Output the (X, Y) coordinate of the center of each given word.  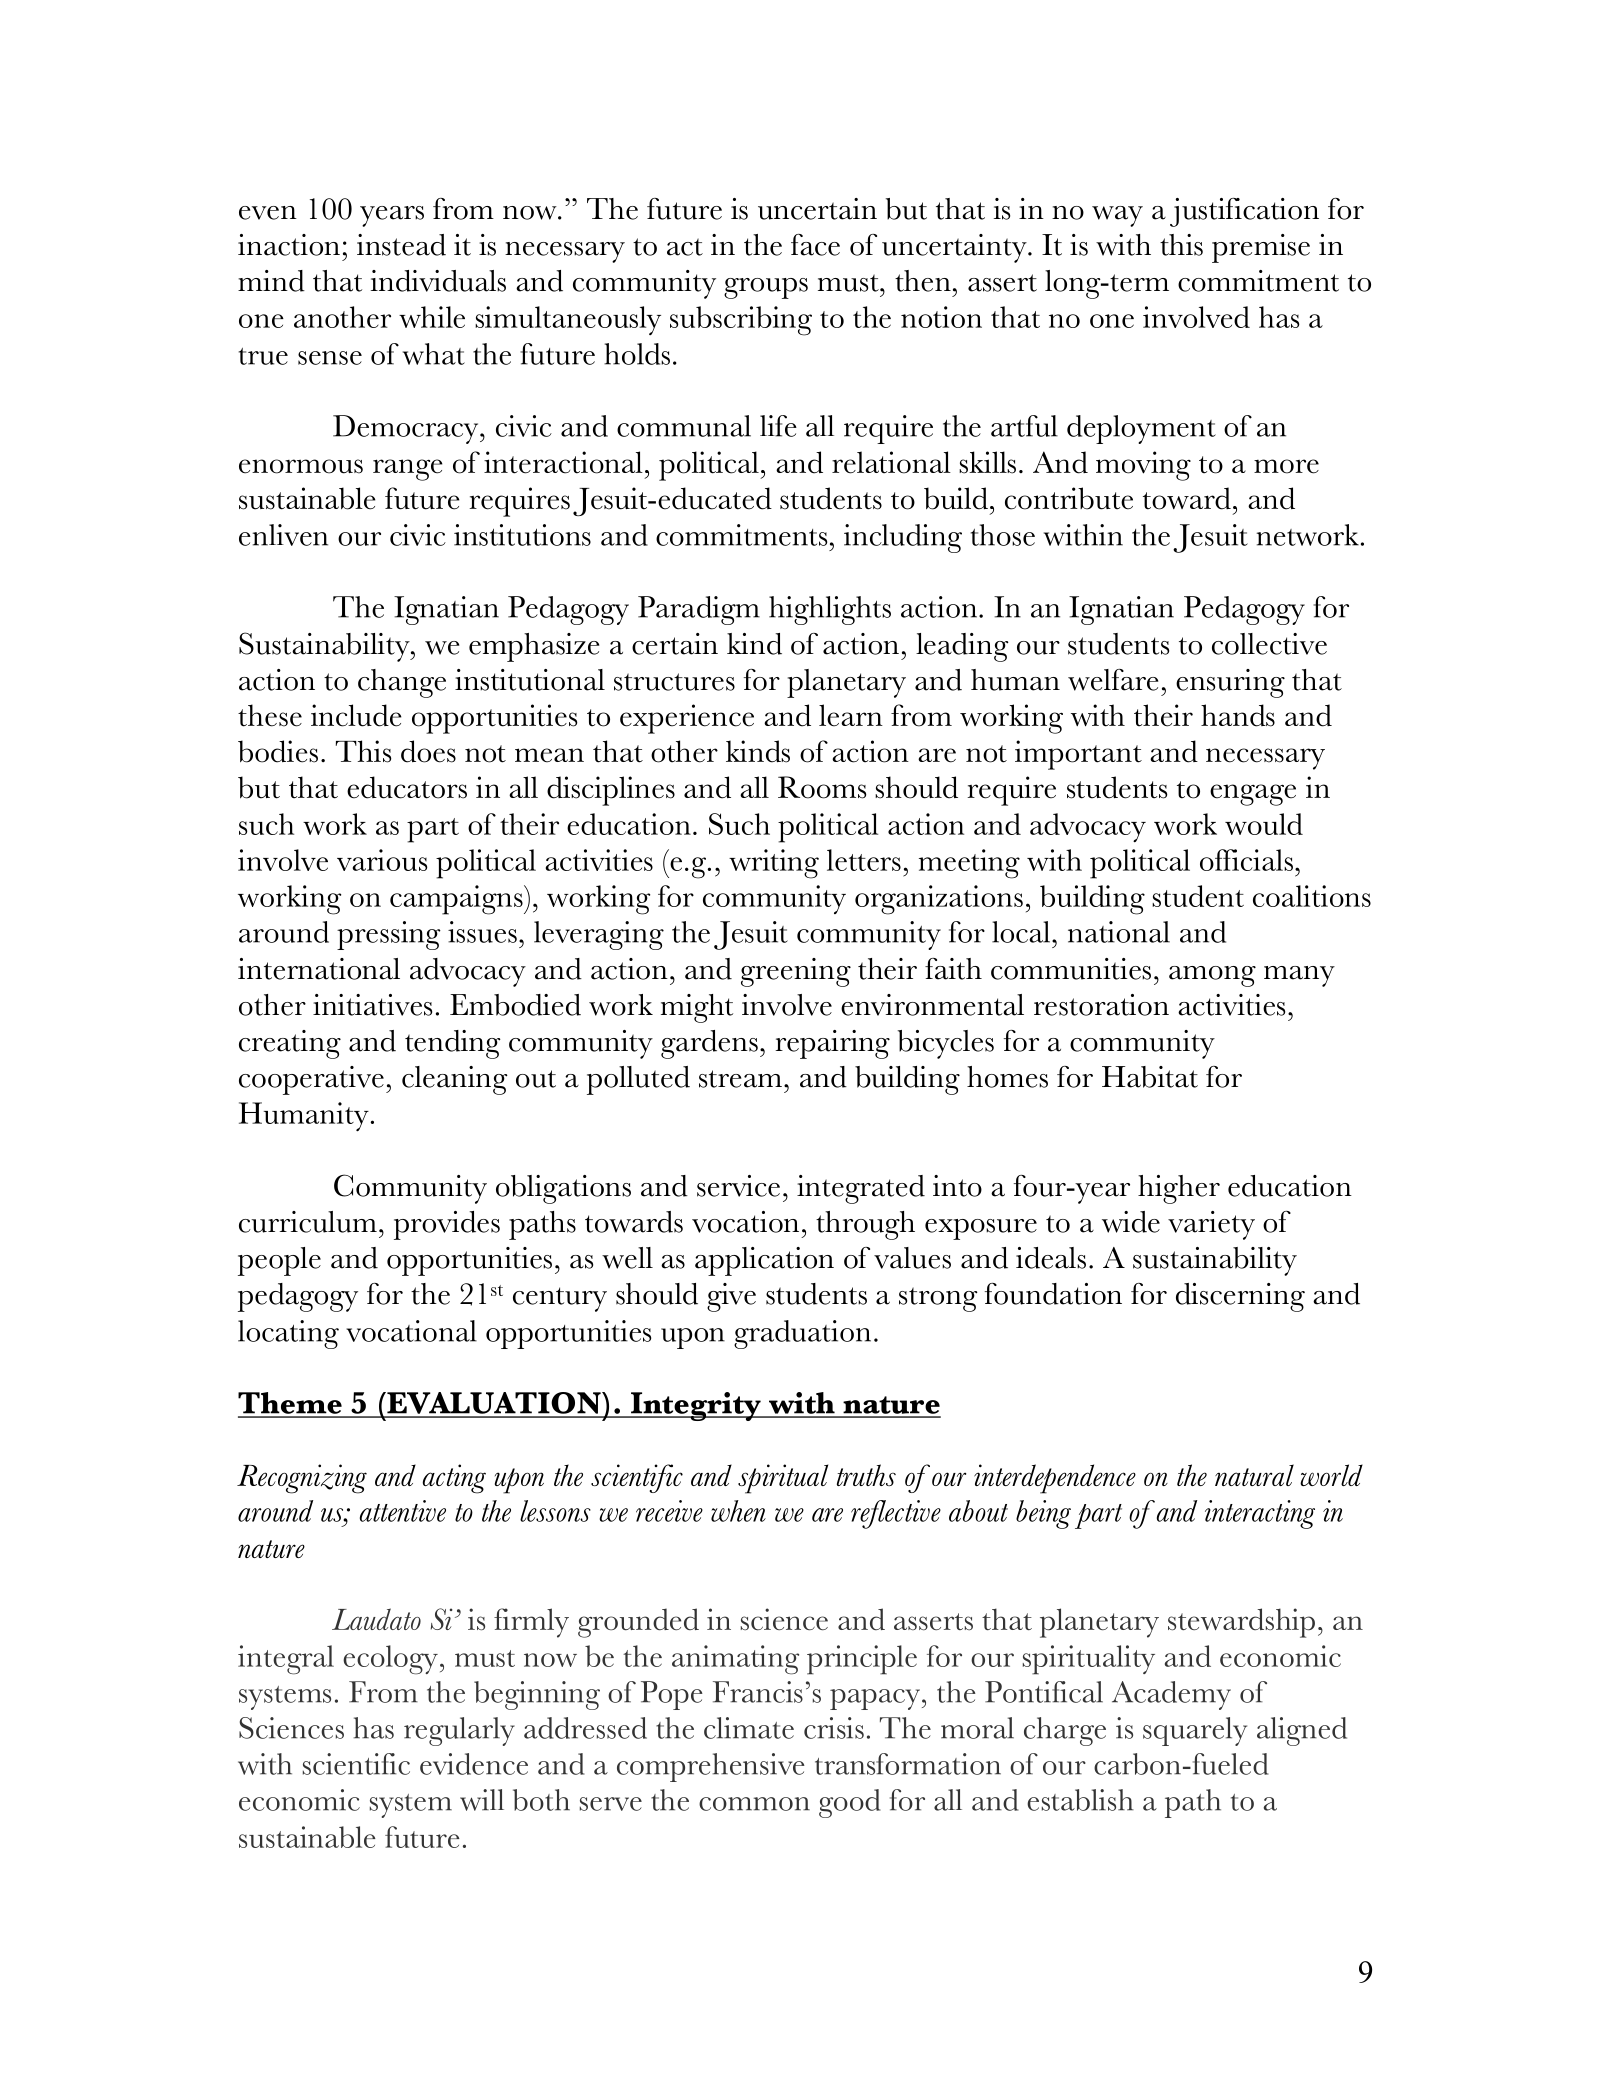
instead (401, 245)
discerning (1240, 1297)
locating (288, 1334)
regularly (459, 1731)
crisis (834, 1728)
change (402, 683)
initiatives (372, 1005)
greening (796, 972)
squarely (1195, 1731)
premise (1261, 248)
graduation (802, 1334)
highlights (830, 610)
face (815, 245)
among (1212, 976)
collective (1269, 644)
